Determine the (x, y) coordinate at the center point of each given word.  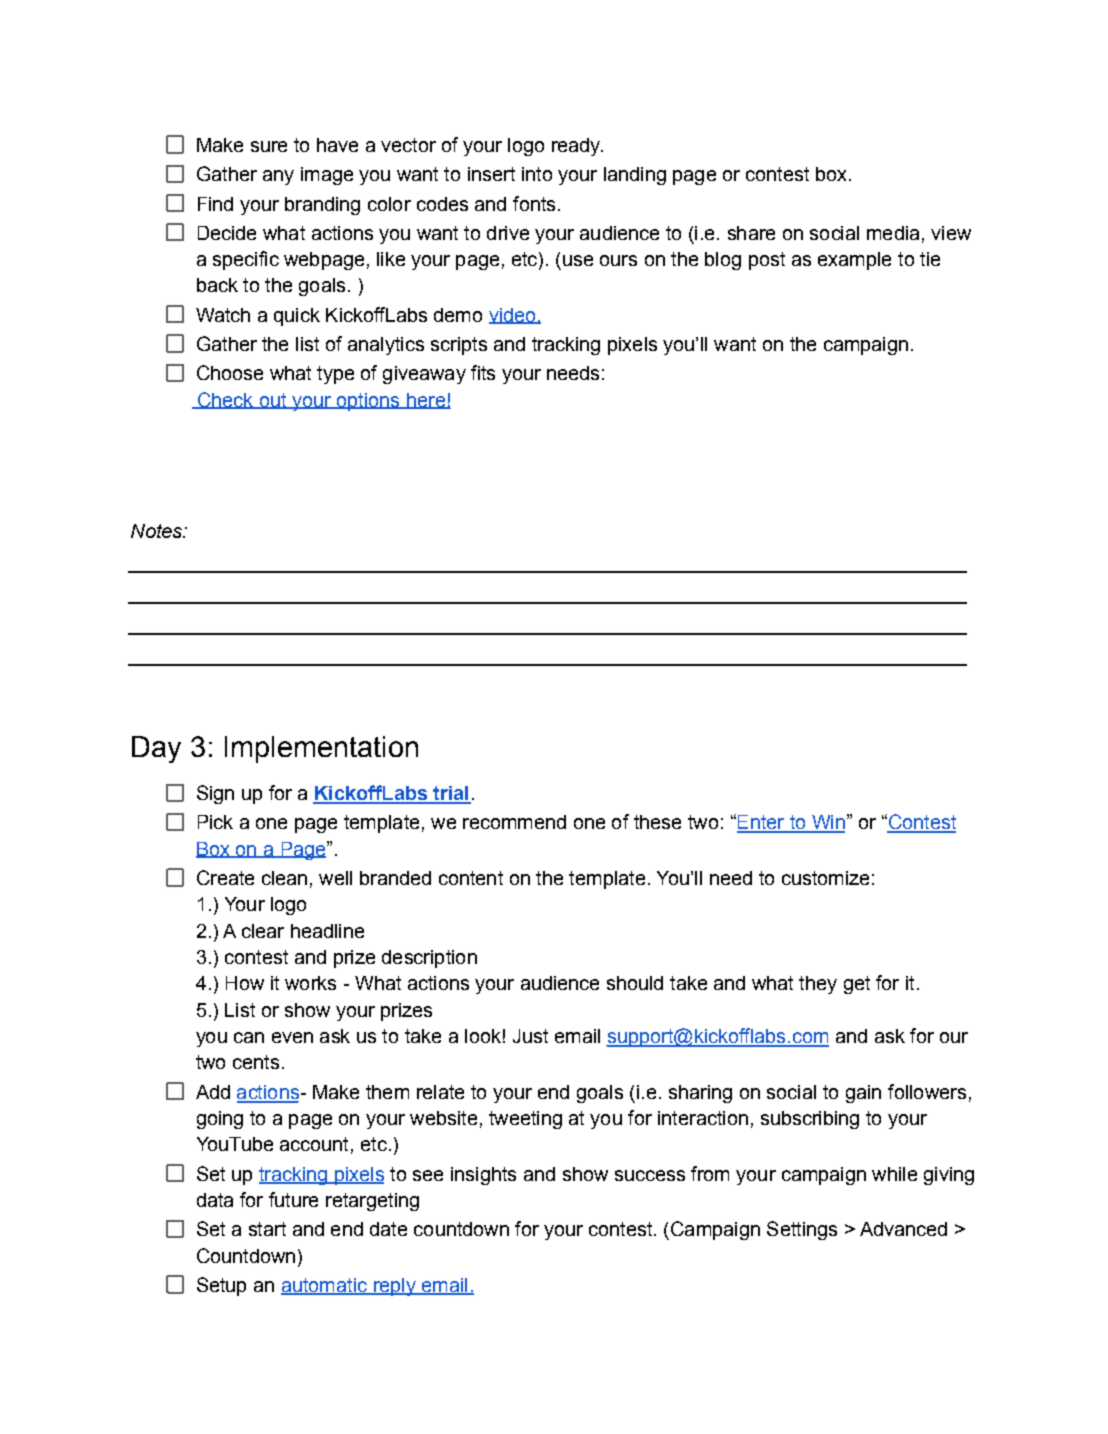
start (267, 1229)
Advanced (903, 1229)
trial (451, 794)
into (537, 174)
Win (827, 823)
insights (483, 1176)
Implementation (321, 749)
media (893, 233)
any (278, 177)
